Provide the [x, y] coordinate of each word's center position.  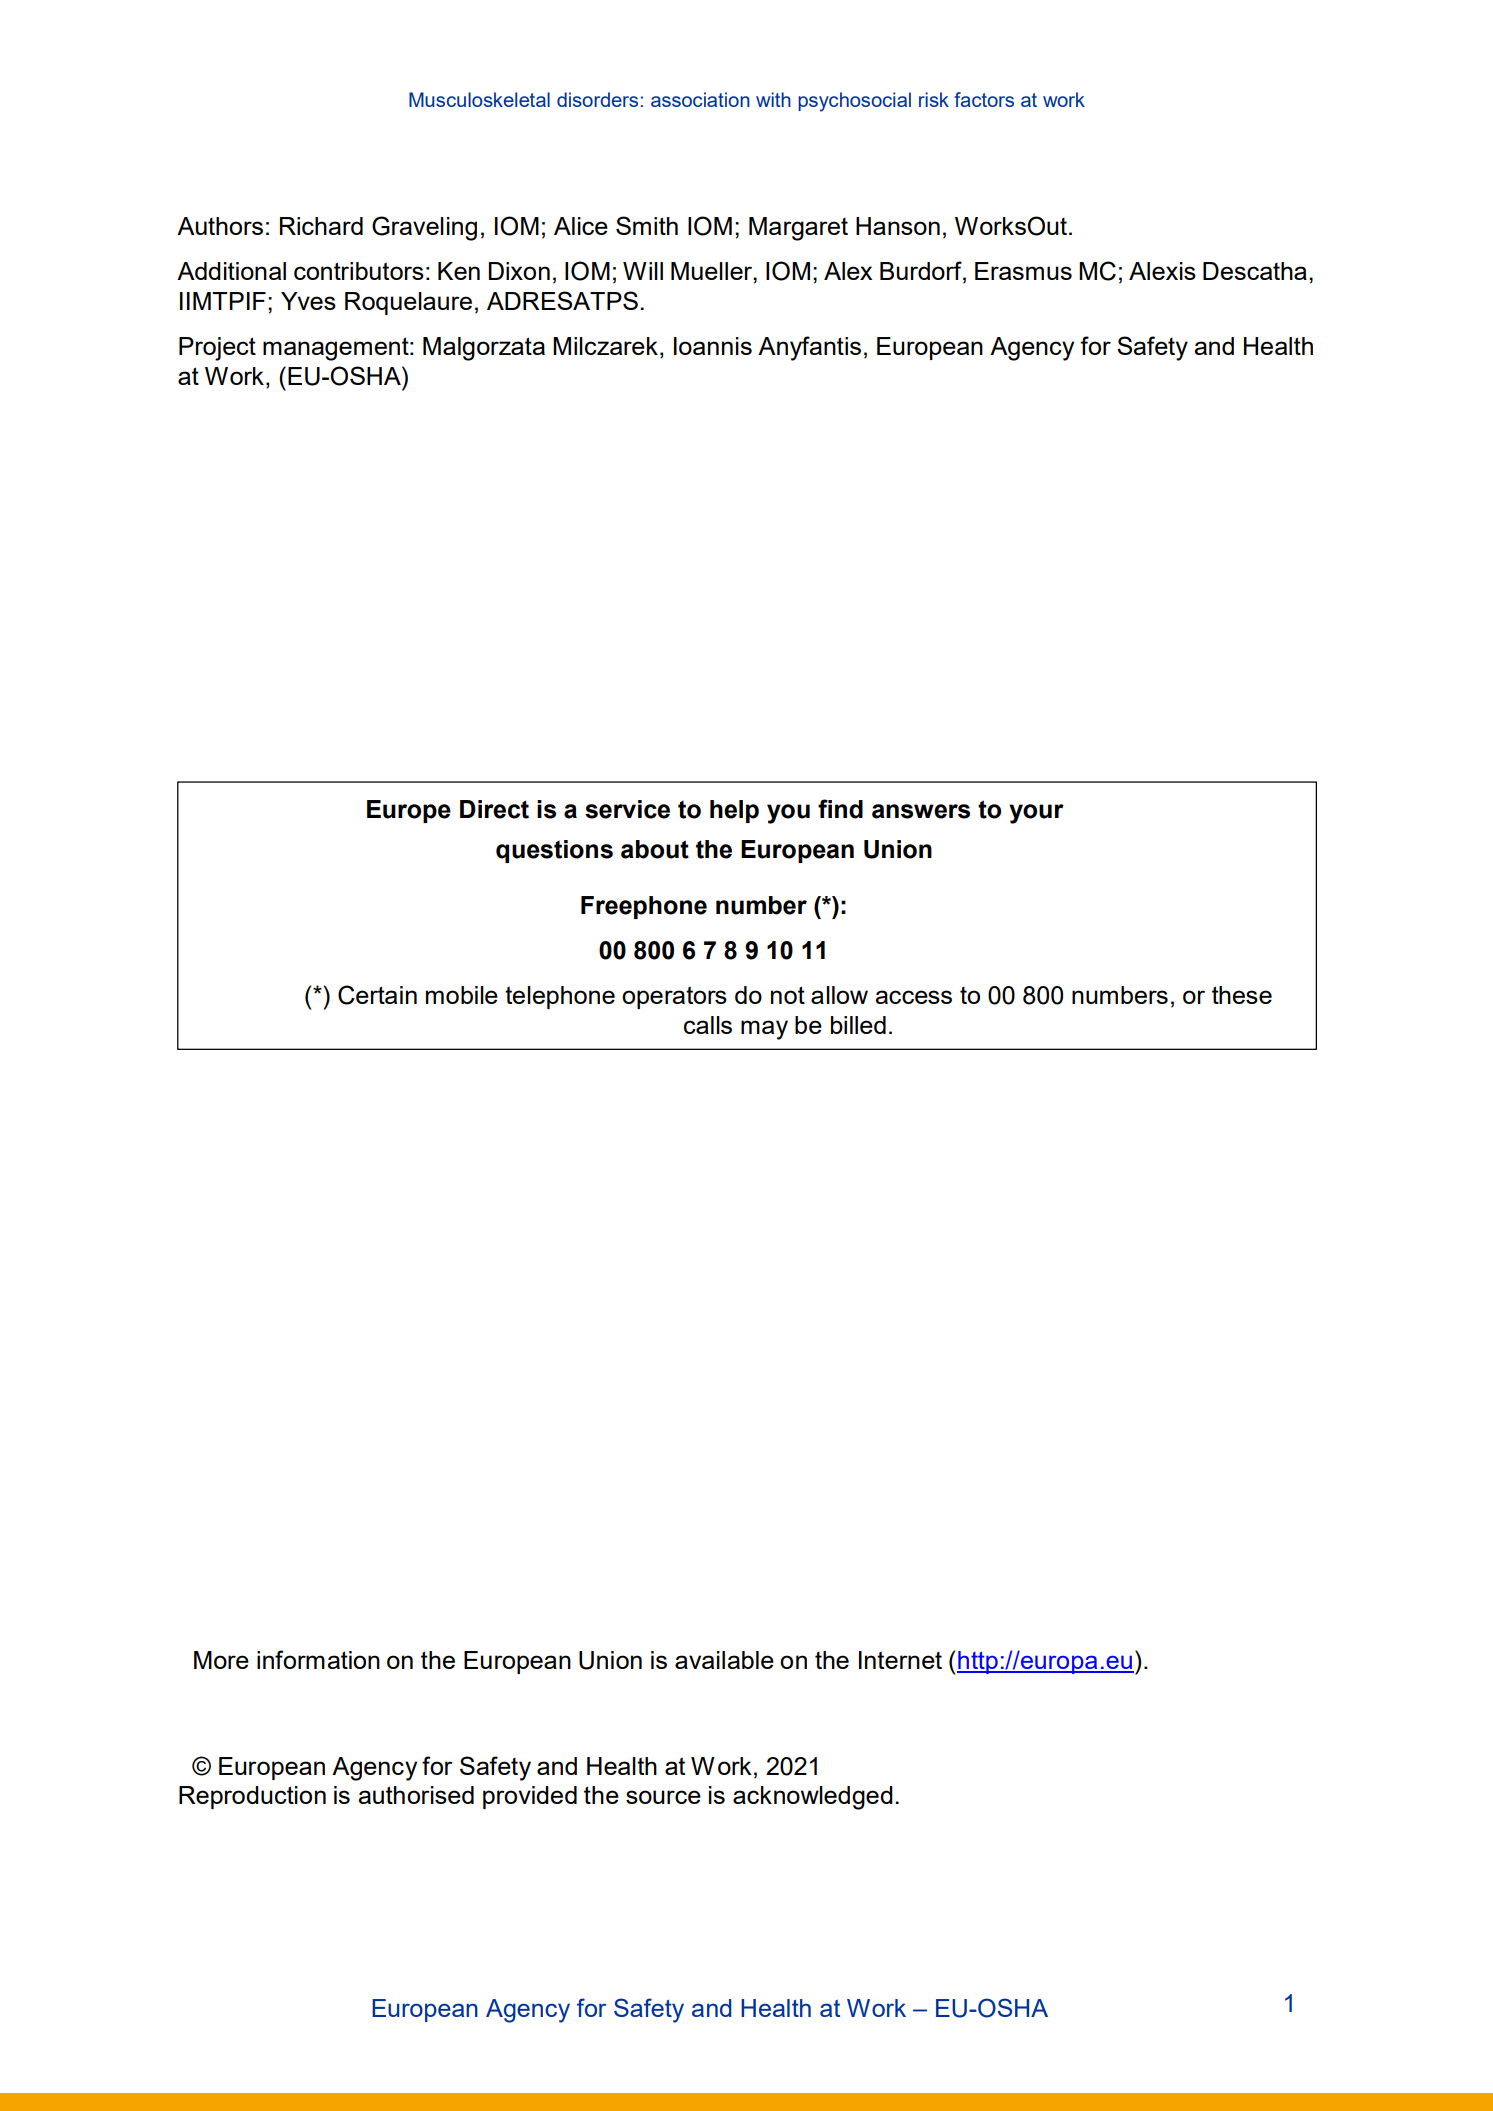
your [1036, 814]
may [764, 1030]
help [734, 811]
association [700, 99]
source [663, 1797]
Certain [377, 995]
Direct [494, 809]
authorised [416, 1795]
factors [984, 99]
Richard [321, 226]
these [1242, 995]
